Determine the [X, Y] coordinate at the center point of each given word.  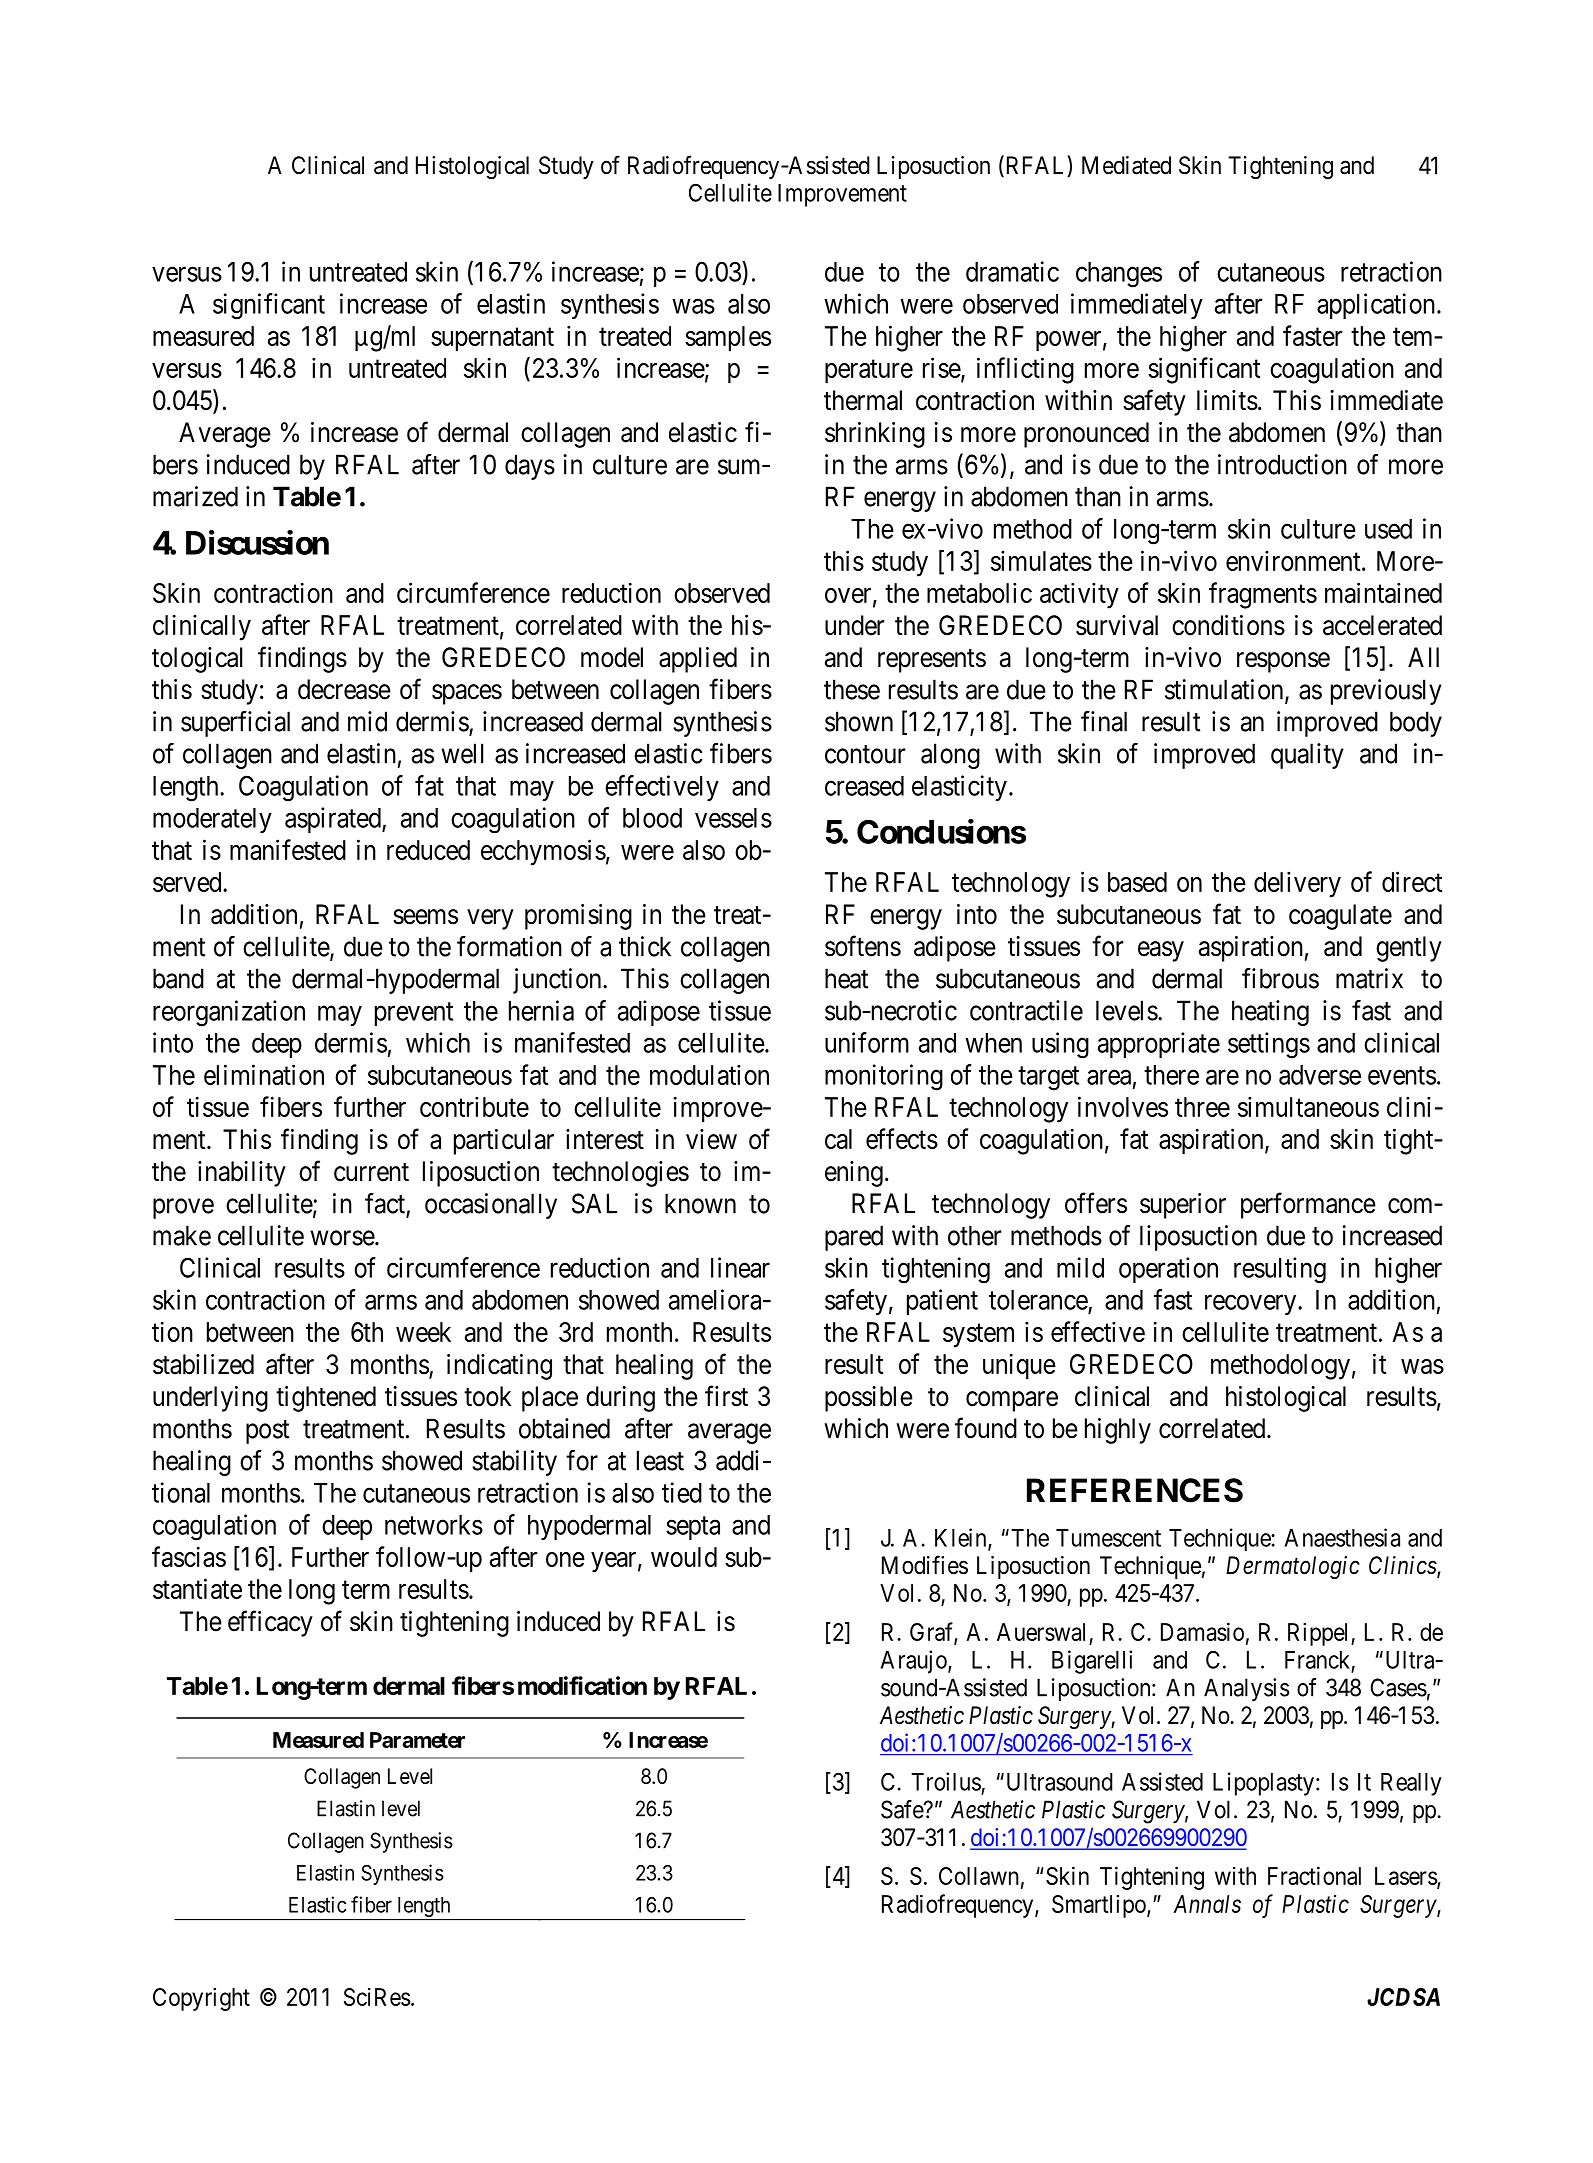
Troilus [946, 1781]
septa [693, 1528]
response [1283, 662]
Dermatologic [1293, 1567]
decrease [344, 689]
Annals [1207, 1904]
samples [728, 339]
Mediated [1126, 165]
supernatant [492, 340]
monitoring [884, 1077]
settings [1269, 1045]
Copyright [201, 1999]
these [852, 689]
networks [434, 1525]
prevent [414, 1014]
